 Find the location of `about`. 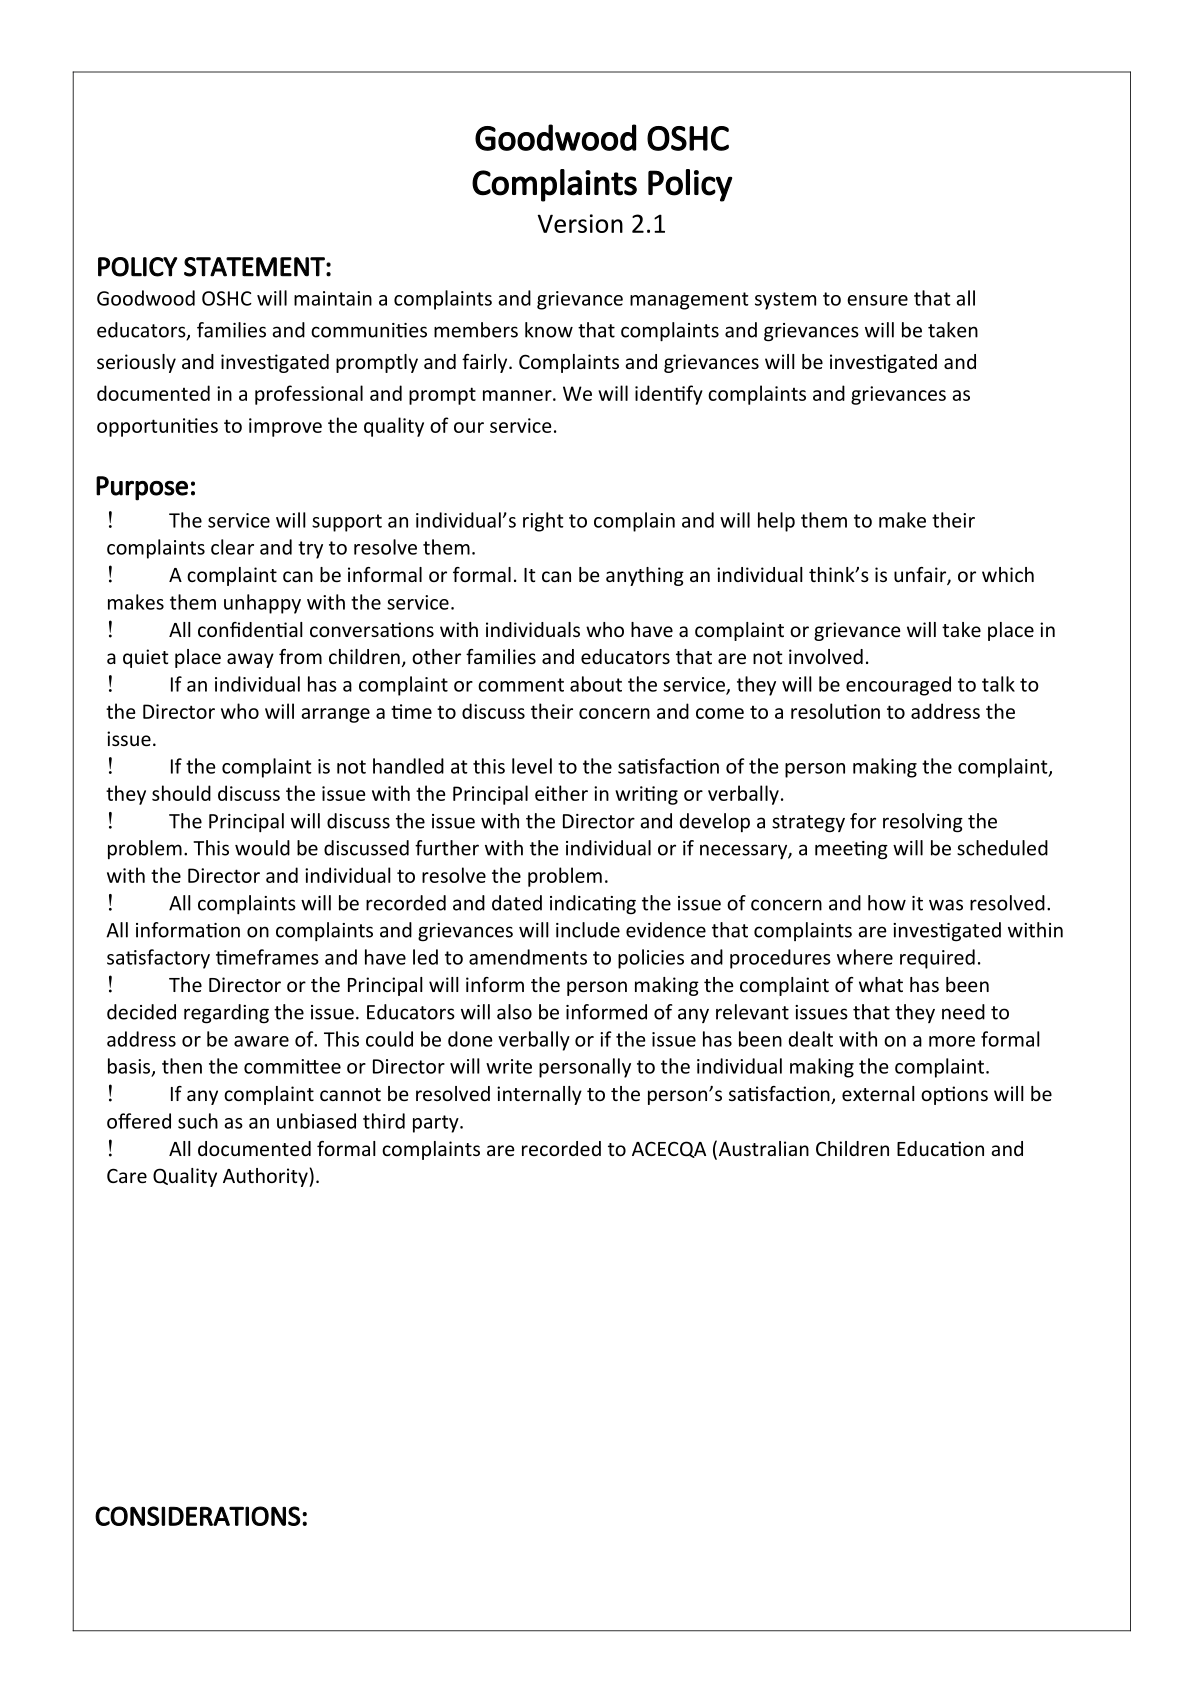

about is located at coordinates (596, 684).
